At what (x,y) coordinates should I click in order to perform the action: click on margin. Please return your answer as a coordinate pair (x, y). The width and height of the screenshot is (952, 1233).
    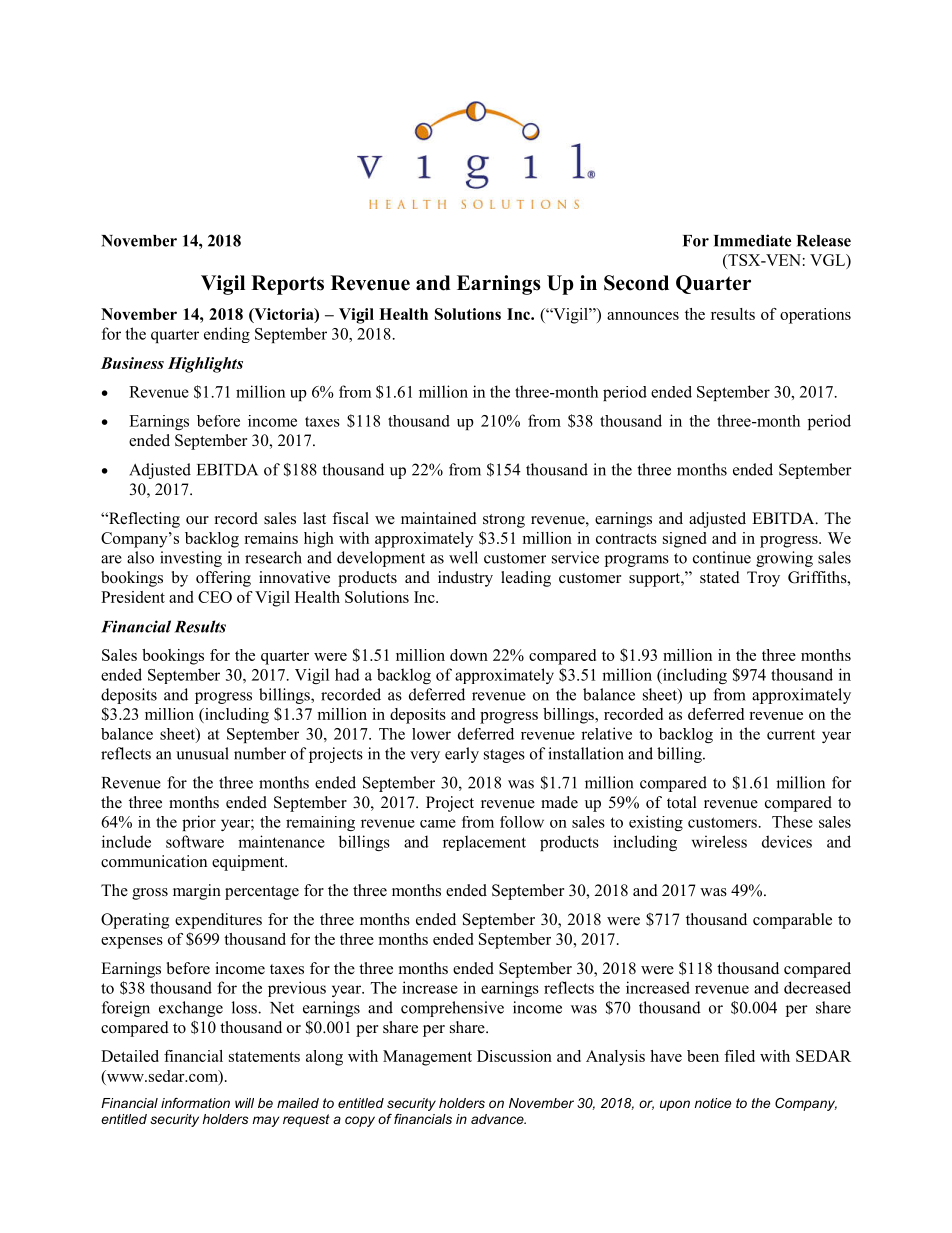
    Looking at the image, I should click on (197, 892).
